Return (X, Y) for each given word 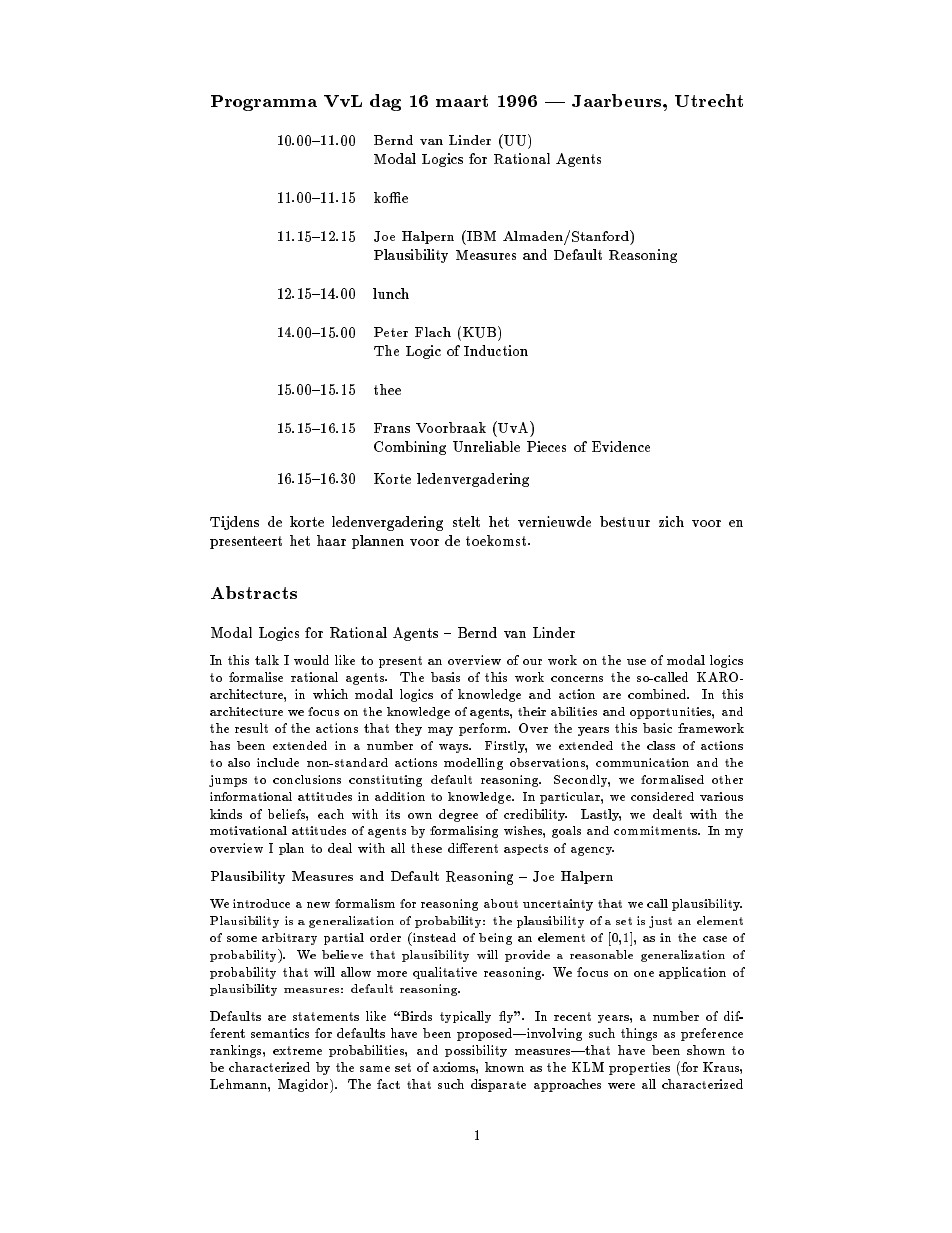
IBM (480, 235)
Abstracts (254, 592)
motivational (248, 830)
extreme (297, 1050)
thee (387, 389)
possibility (476, 1051)
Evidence (621, 446)
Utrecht (709, 100)
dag (385, 102)
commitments (656, 830)
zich (671, 521)
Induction (496, 350)
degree (458, 815)
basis (445, 677)
